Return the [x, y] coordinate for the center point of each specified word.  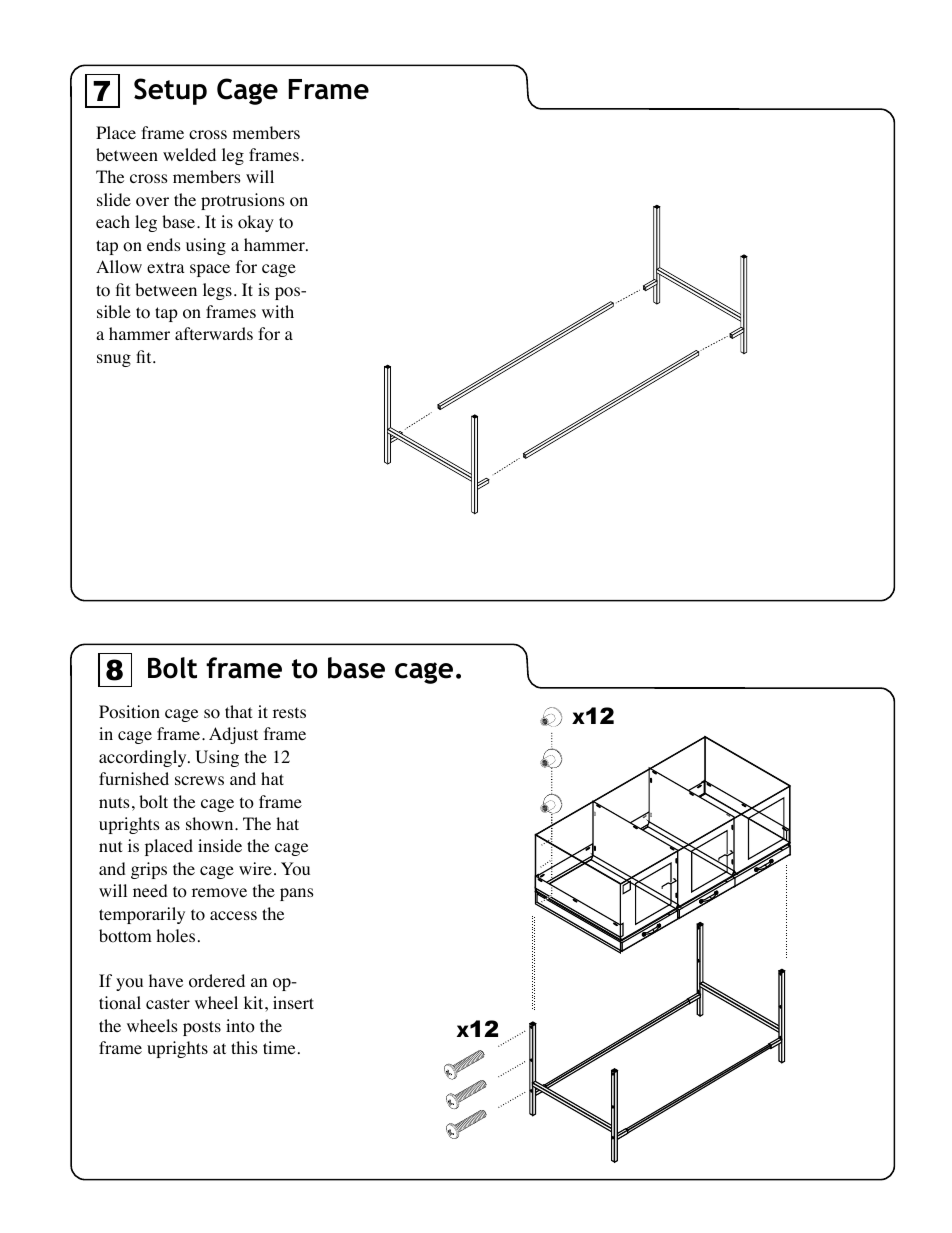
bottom [125, 936]
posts [202, 1028]
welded [189, 154]
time [279, 1047]
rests [289, 712]
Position [129, 712]
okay [256, 223]
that [238, 711]
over [152, 202]
